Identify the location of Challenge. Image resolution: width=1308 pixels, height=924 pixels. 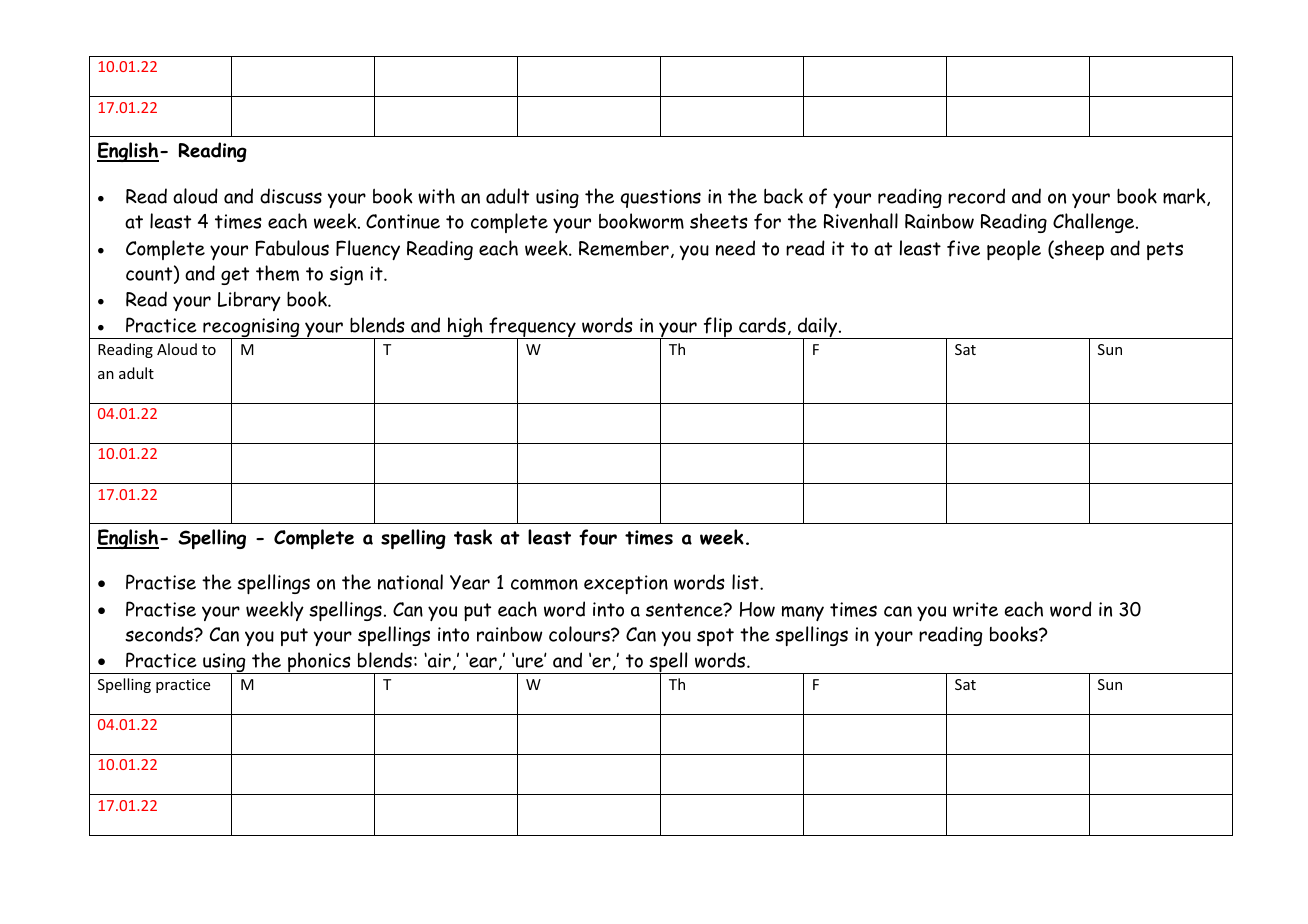
(1095, 223).
